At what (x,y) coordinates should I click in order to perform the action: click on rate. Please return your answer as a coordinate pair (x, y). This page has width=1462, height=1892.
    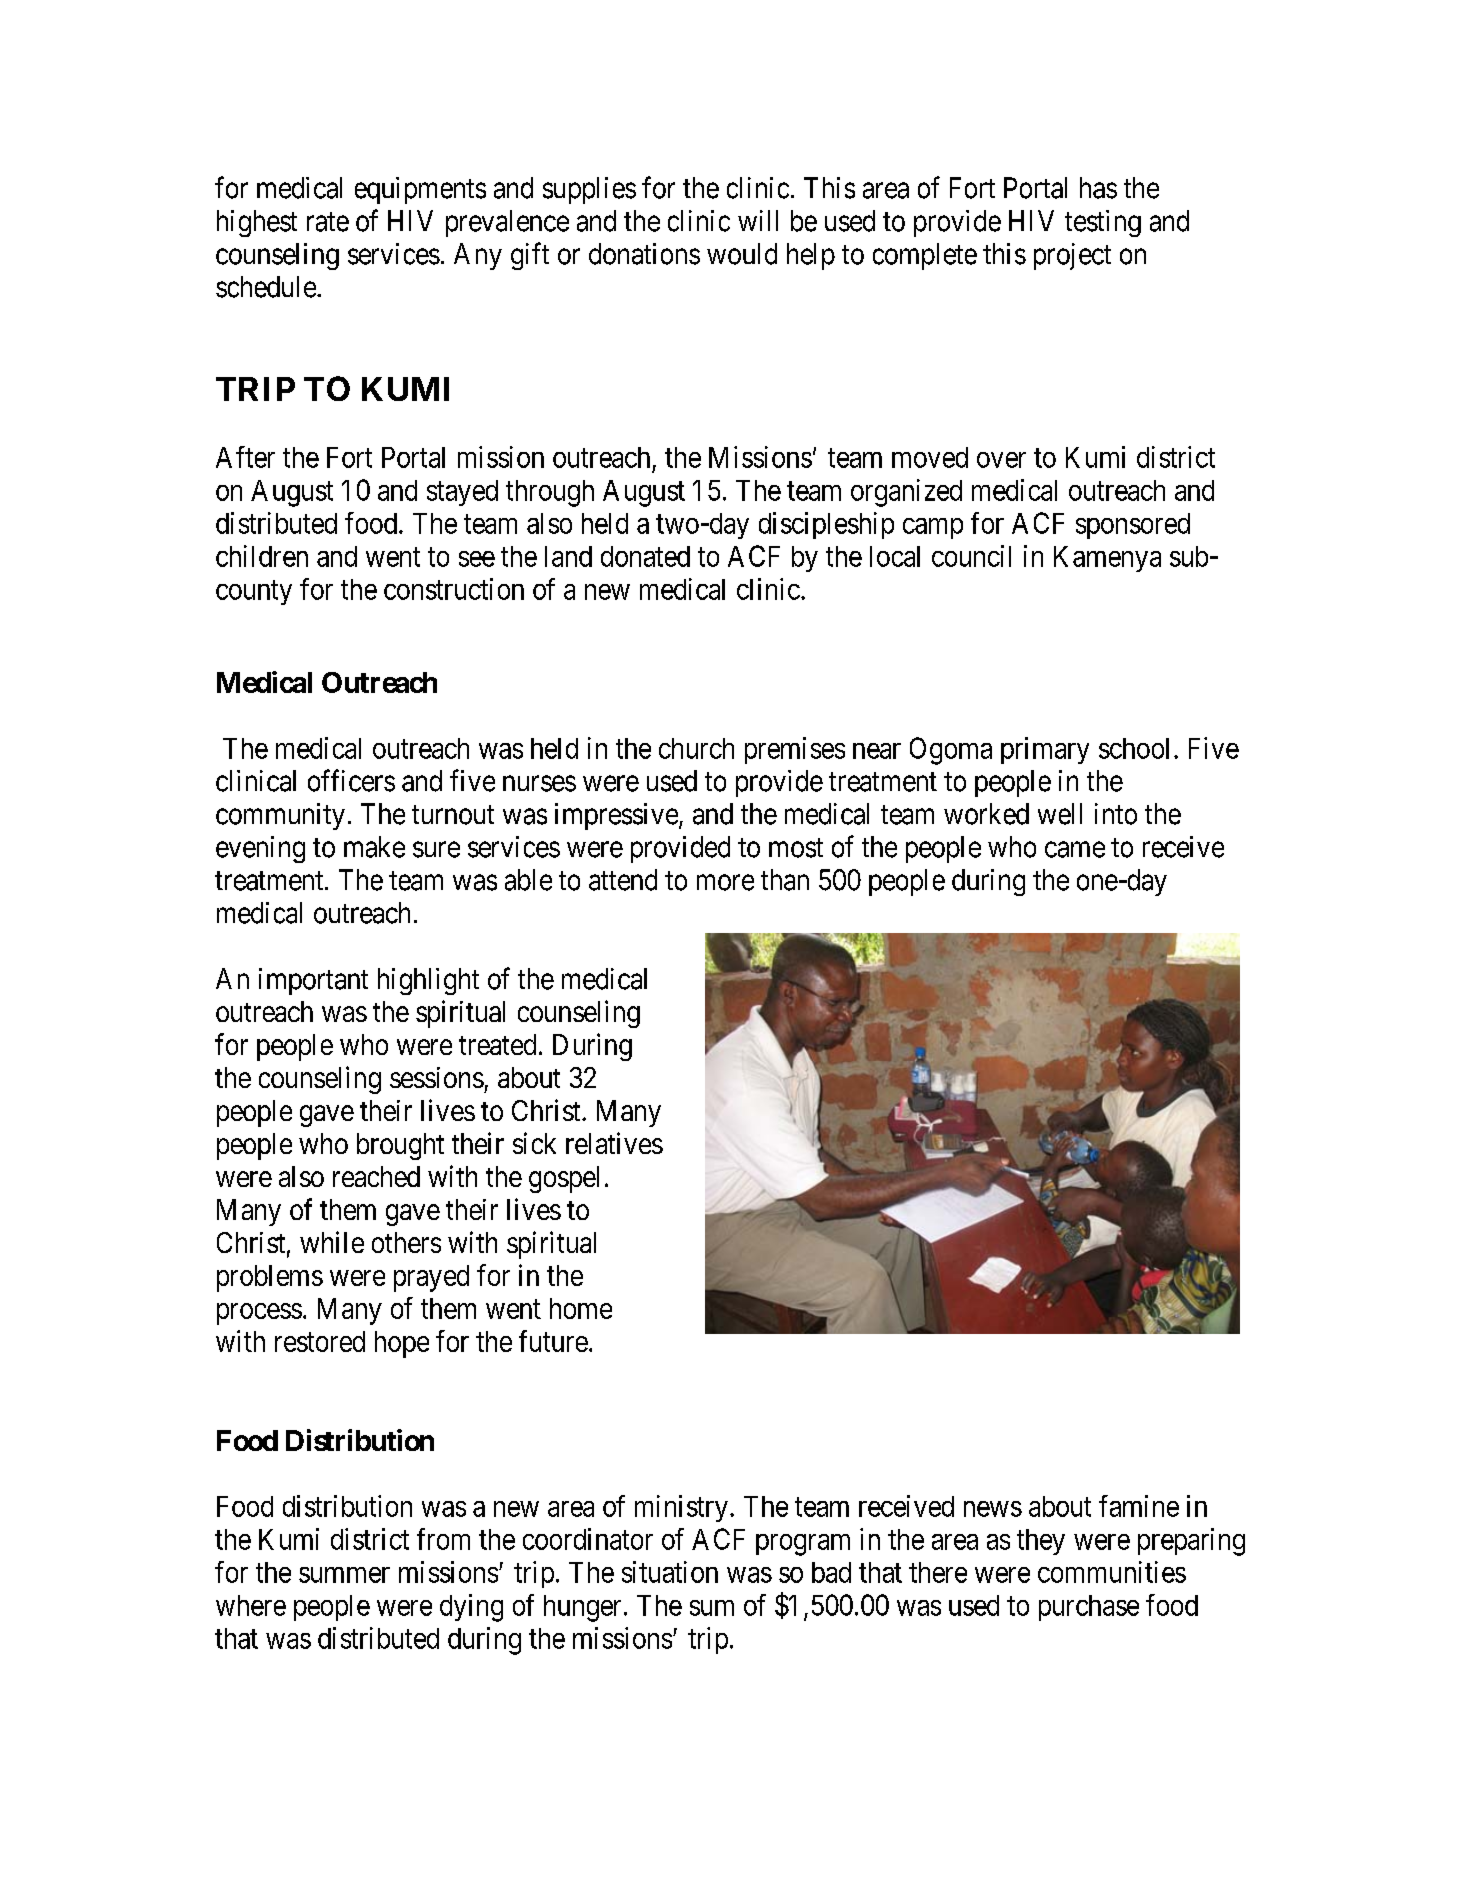
    Looking at the image, I should click on (328, 222).
